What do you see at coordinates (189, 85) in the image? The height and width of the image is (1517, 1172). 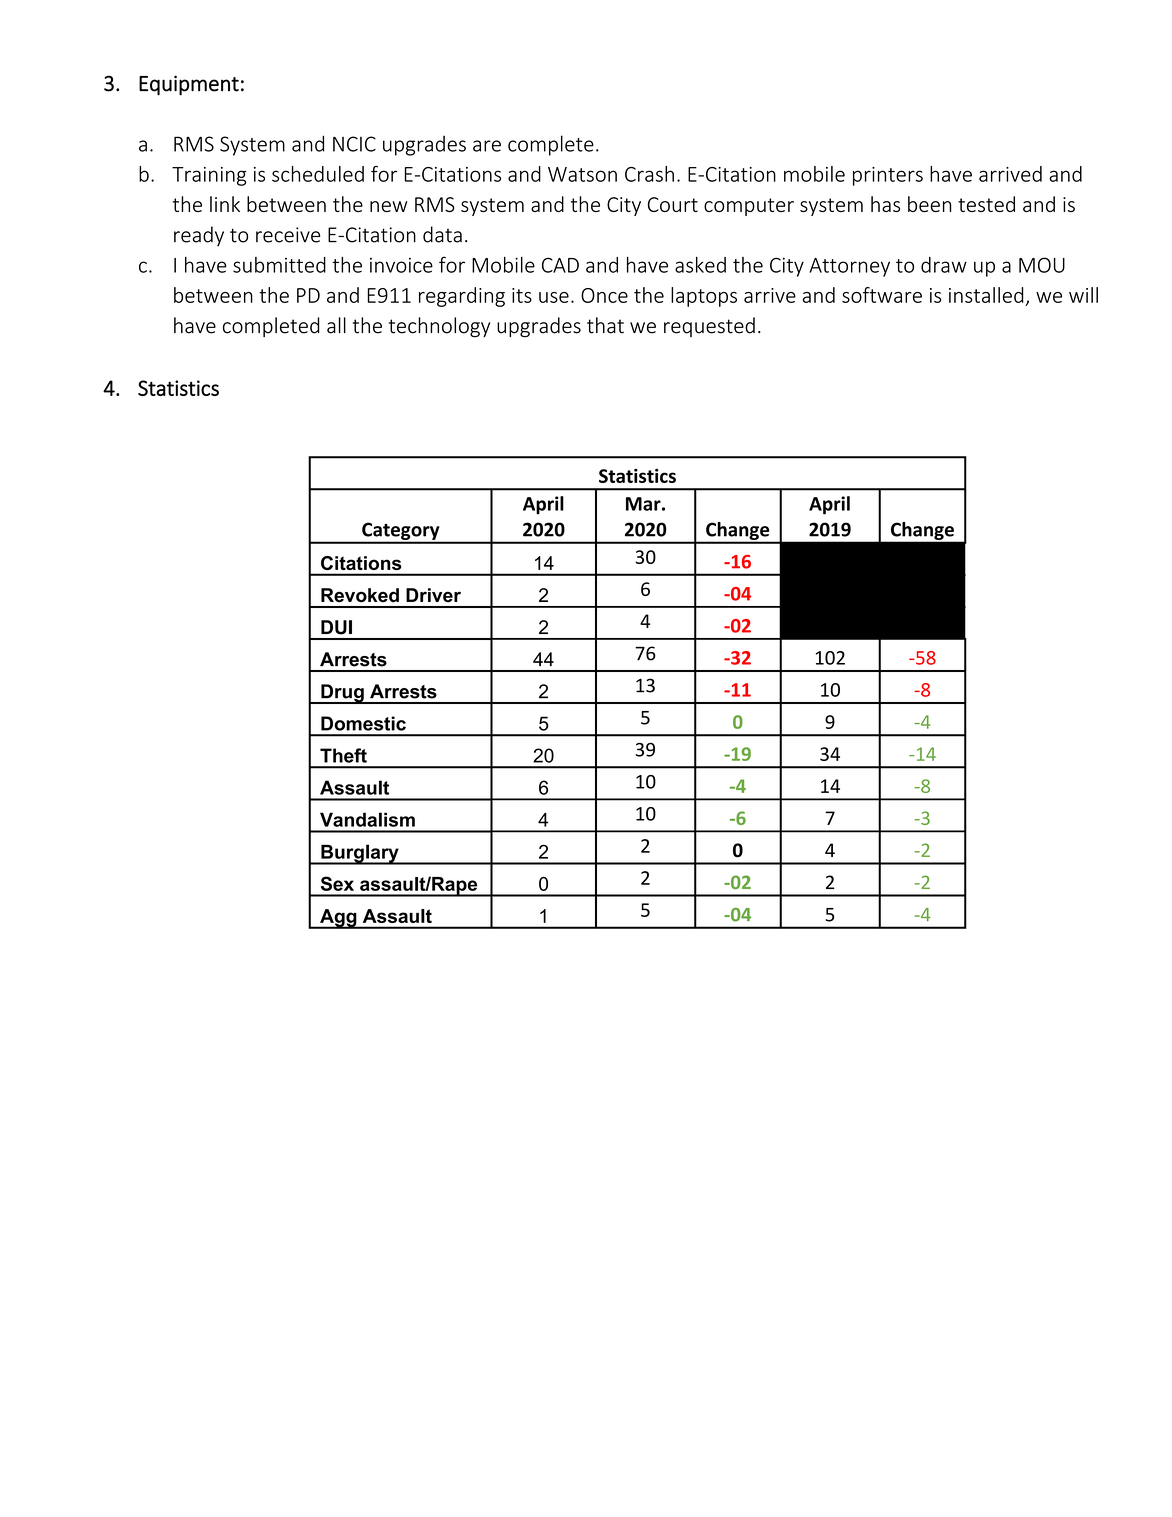 I see `Equipment` at bounding box center [189, 85].
